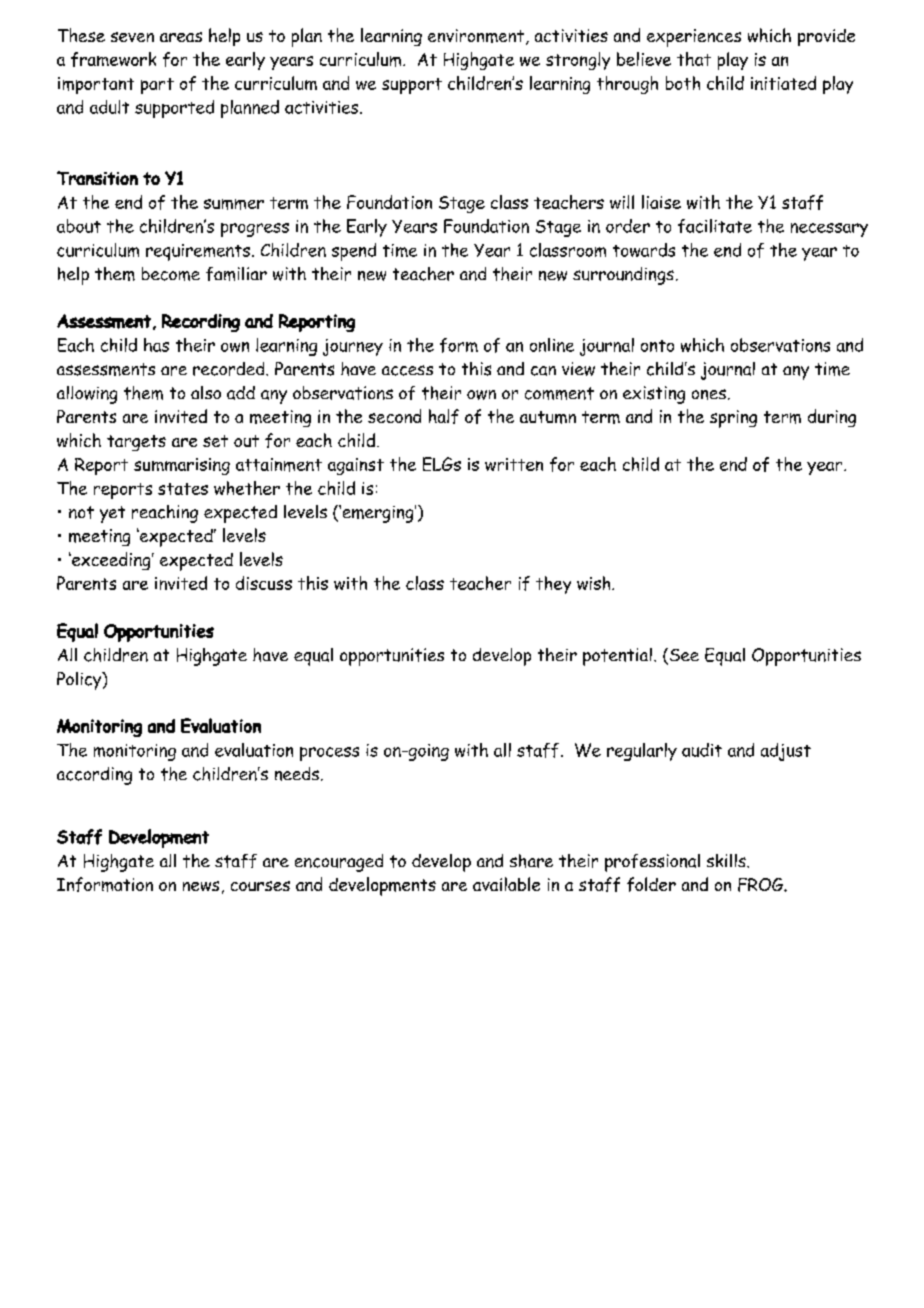 Image resolution: width=924 pixels, height=1308 pixels. What do you see at coordinates (514, 464) in the screenshot?
I see `written` at bounding box center [514, 464].
